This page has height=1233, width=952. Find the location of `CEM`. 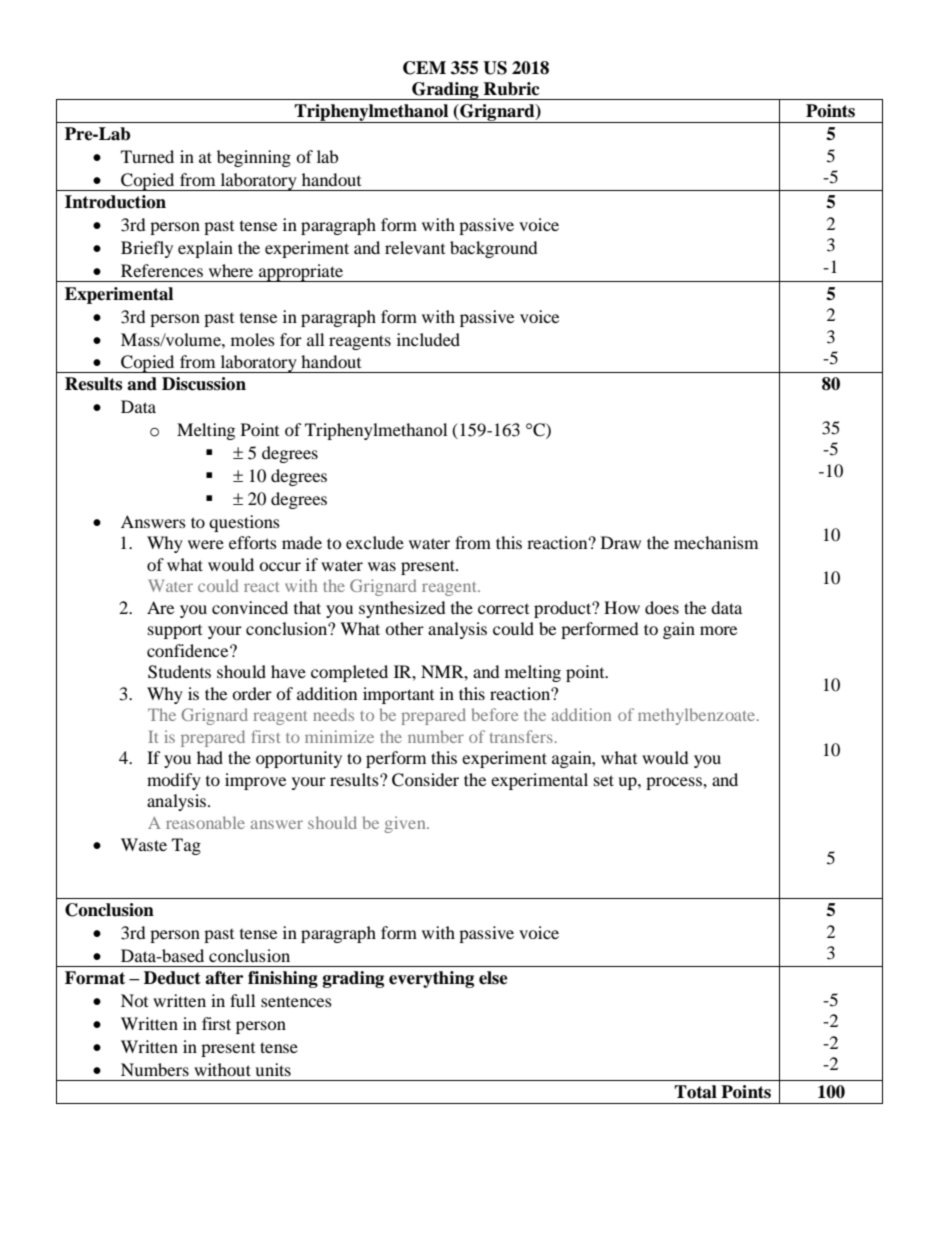

CEM is located at coordinates (424, 68).
